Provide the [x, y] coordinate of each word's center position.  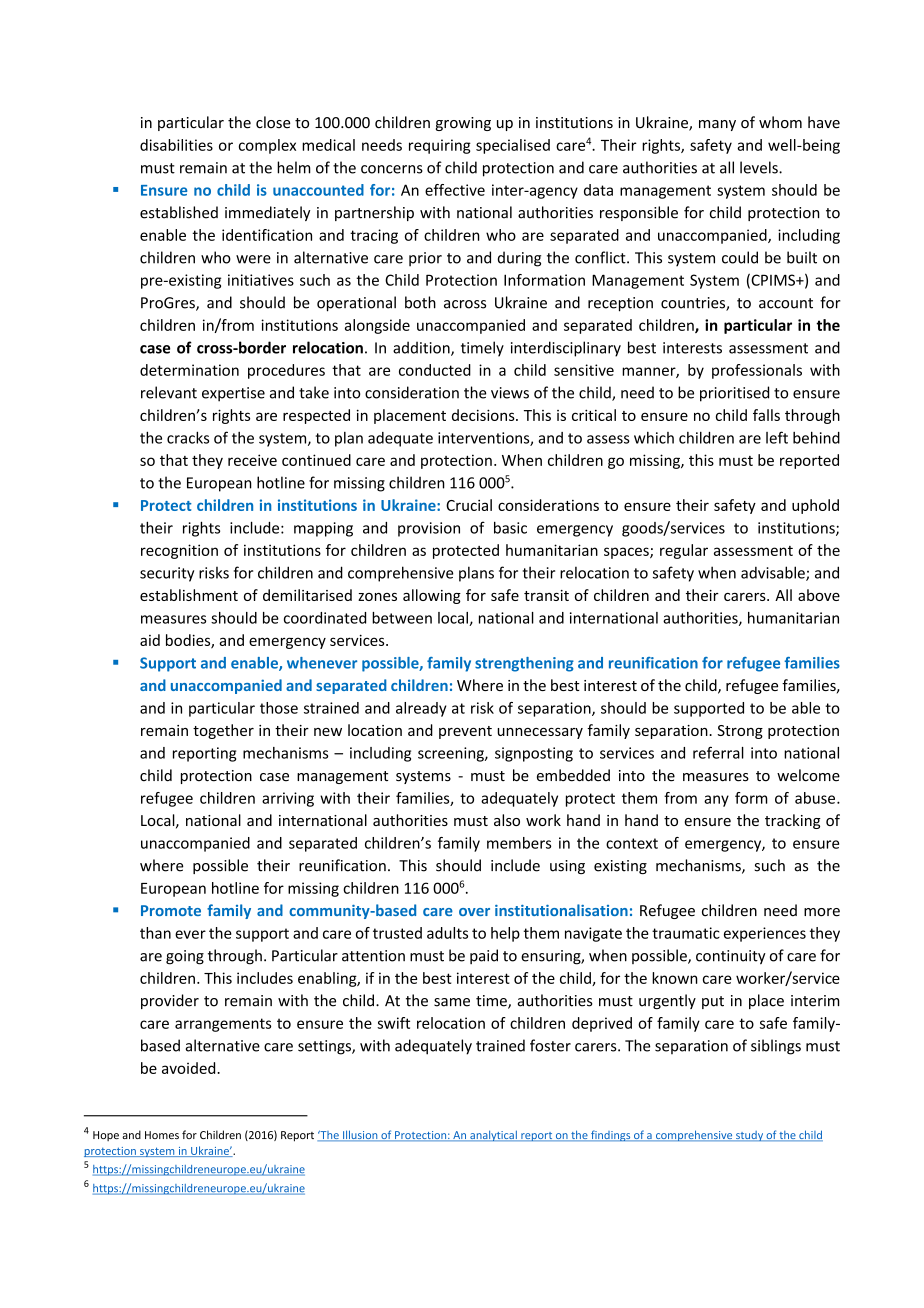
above [819, 595]
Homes [162, 1135]
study [749, 1136]
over [474, 912]
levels [760, 167]
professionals [757, 371]
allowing [432, 596]
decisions [484, 415]
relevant [169, 392]
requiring [440, 146]
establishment [189, 595]
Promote [171, 910]
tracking [793, 821]
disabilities [176, 145]
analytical [493, 1135]
